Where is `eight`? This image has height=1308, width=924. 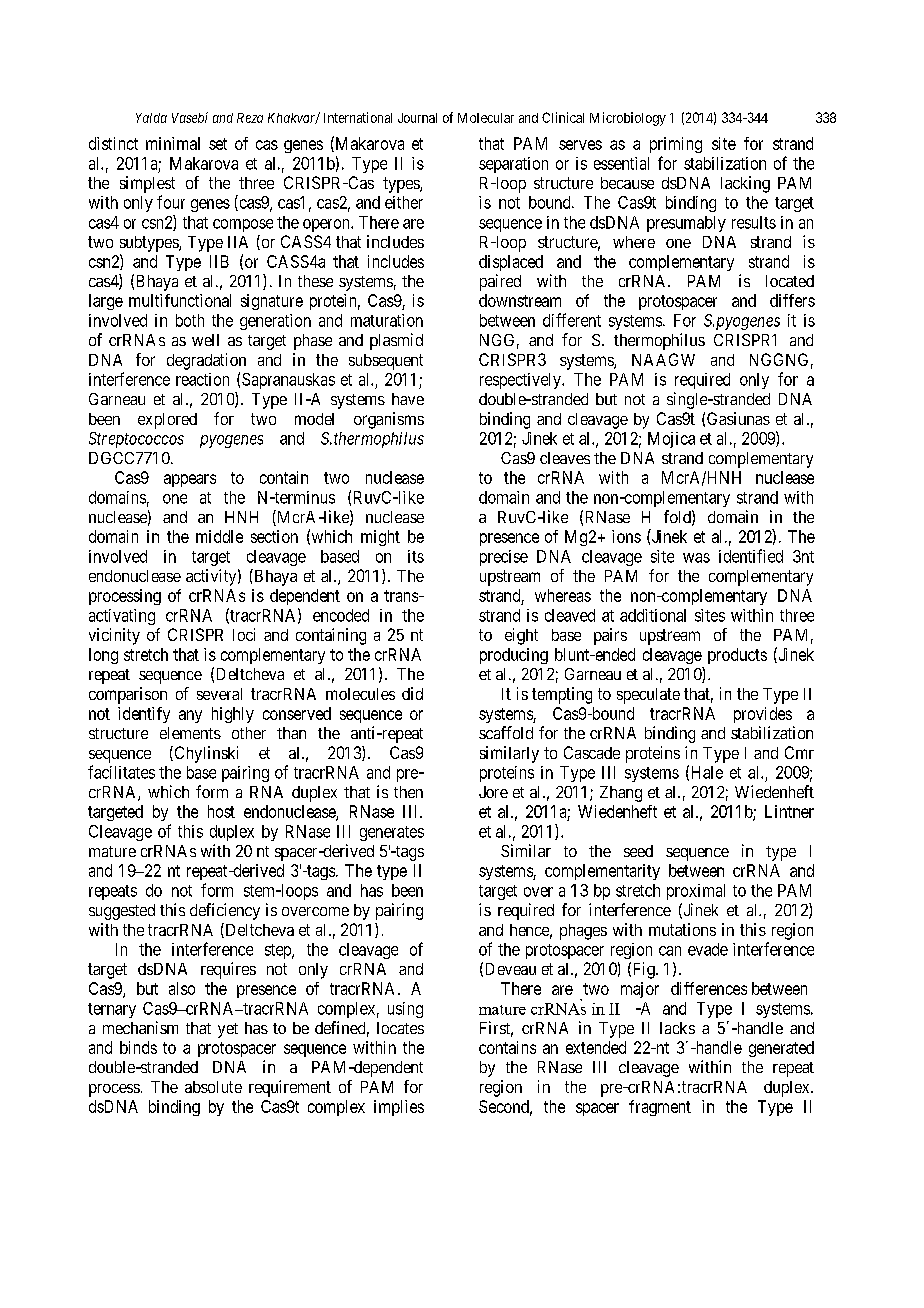
eight is located at coordinates (521, 636).
